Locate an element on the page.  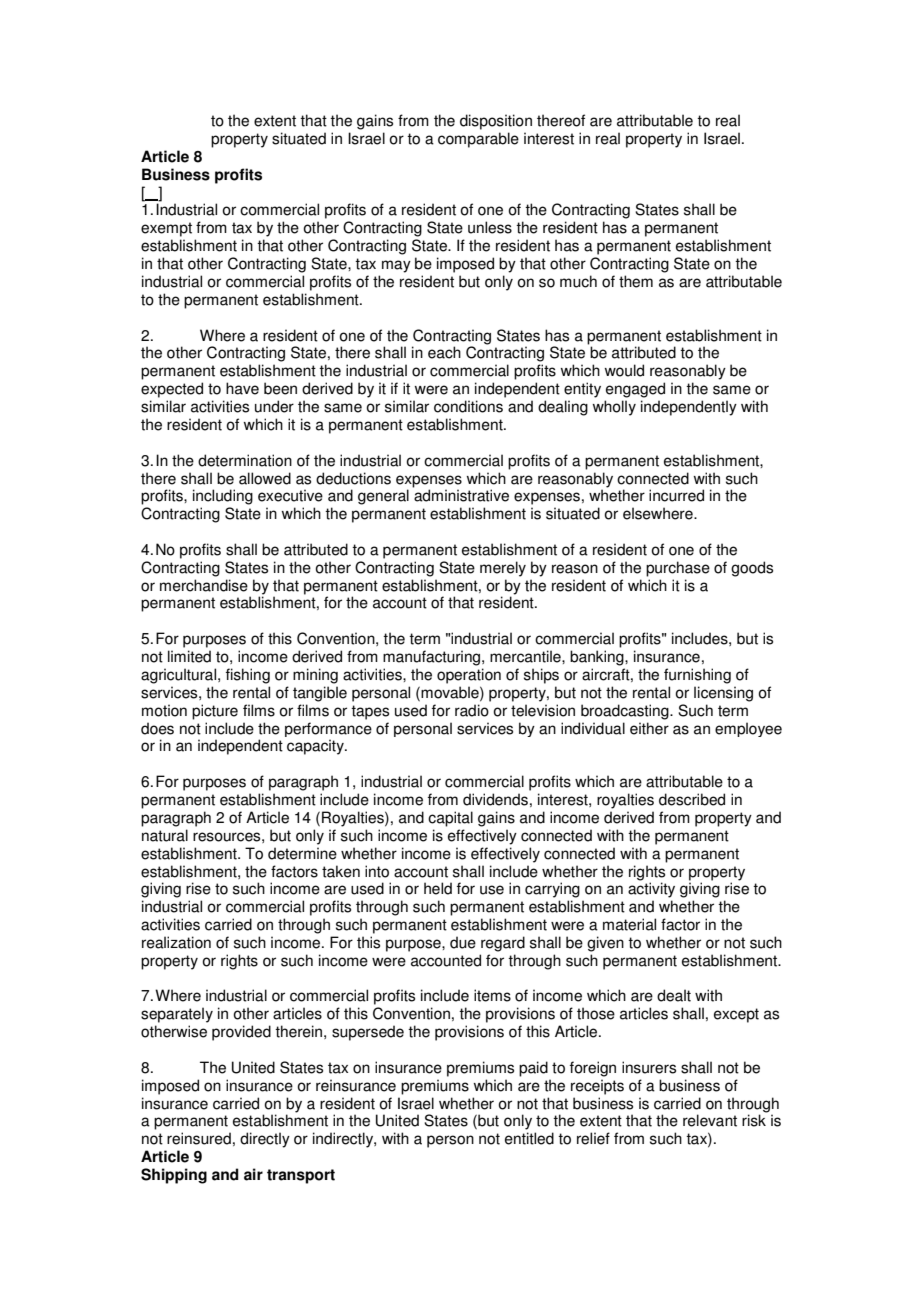
fishing is located at coordinates (248, 676).
